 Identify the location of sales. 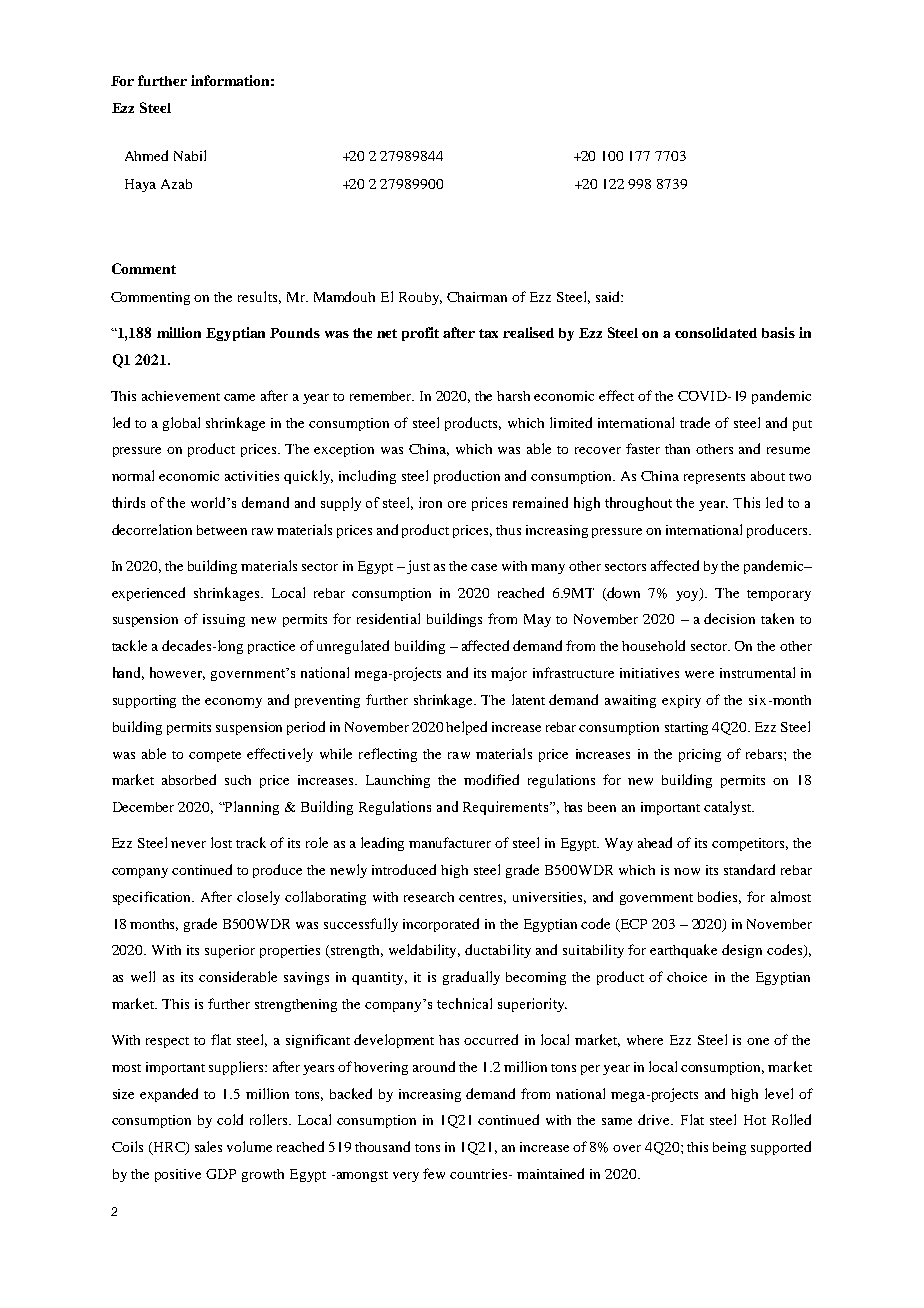
(208, 1146).
